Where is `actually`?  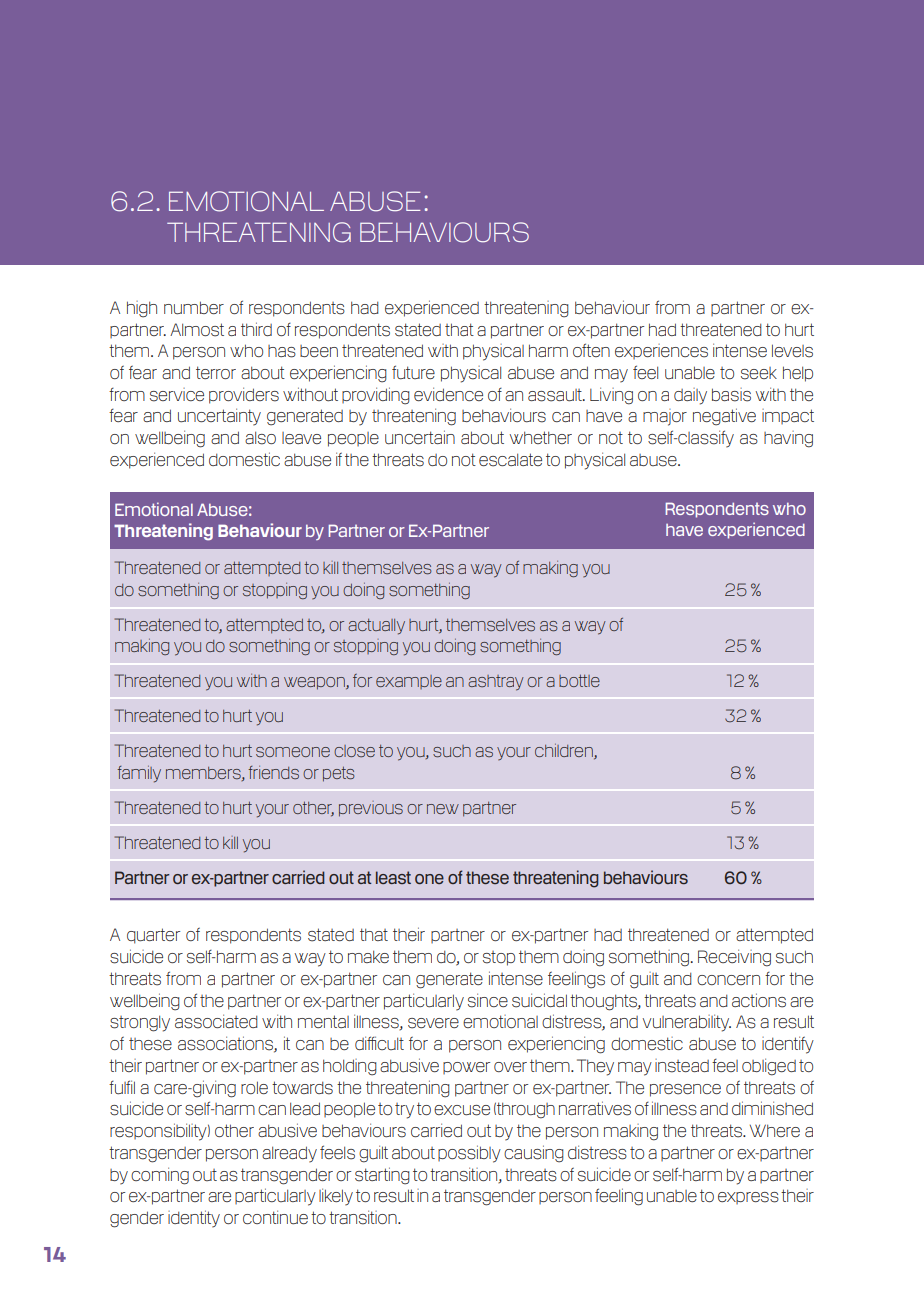 actually is located at coordinates (376, 627).
